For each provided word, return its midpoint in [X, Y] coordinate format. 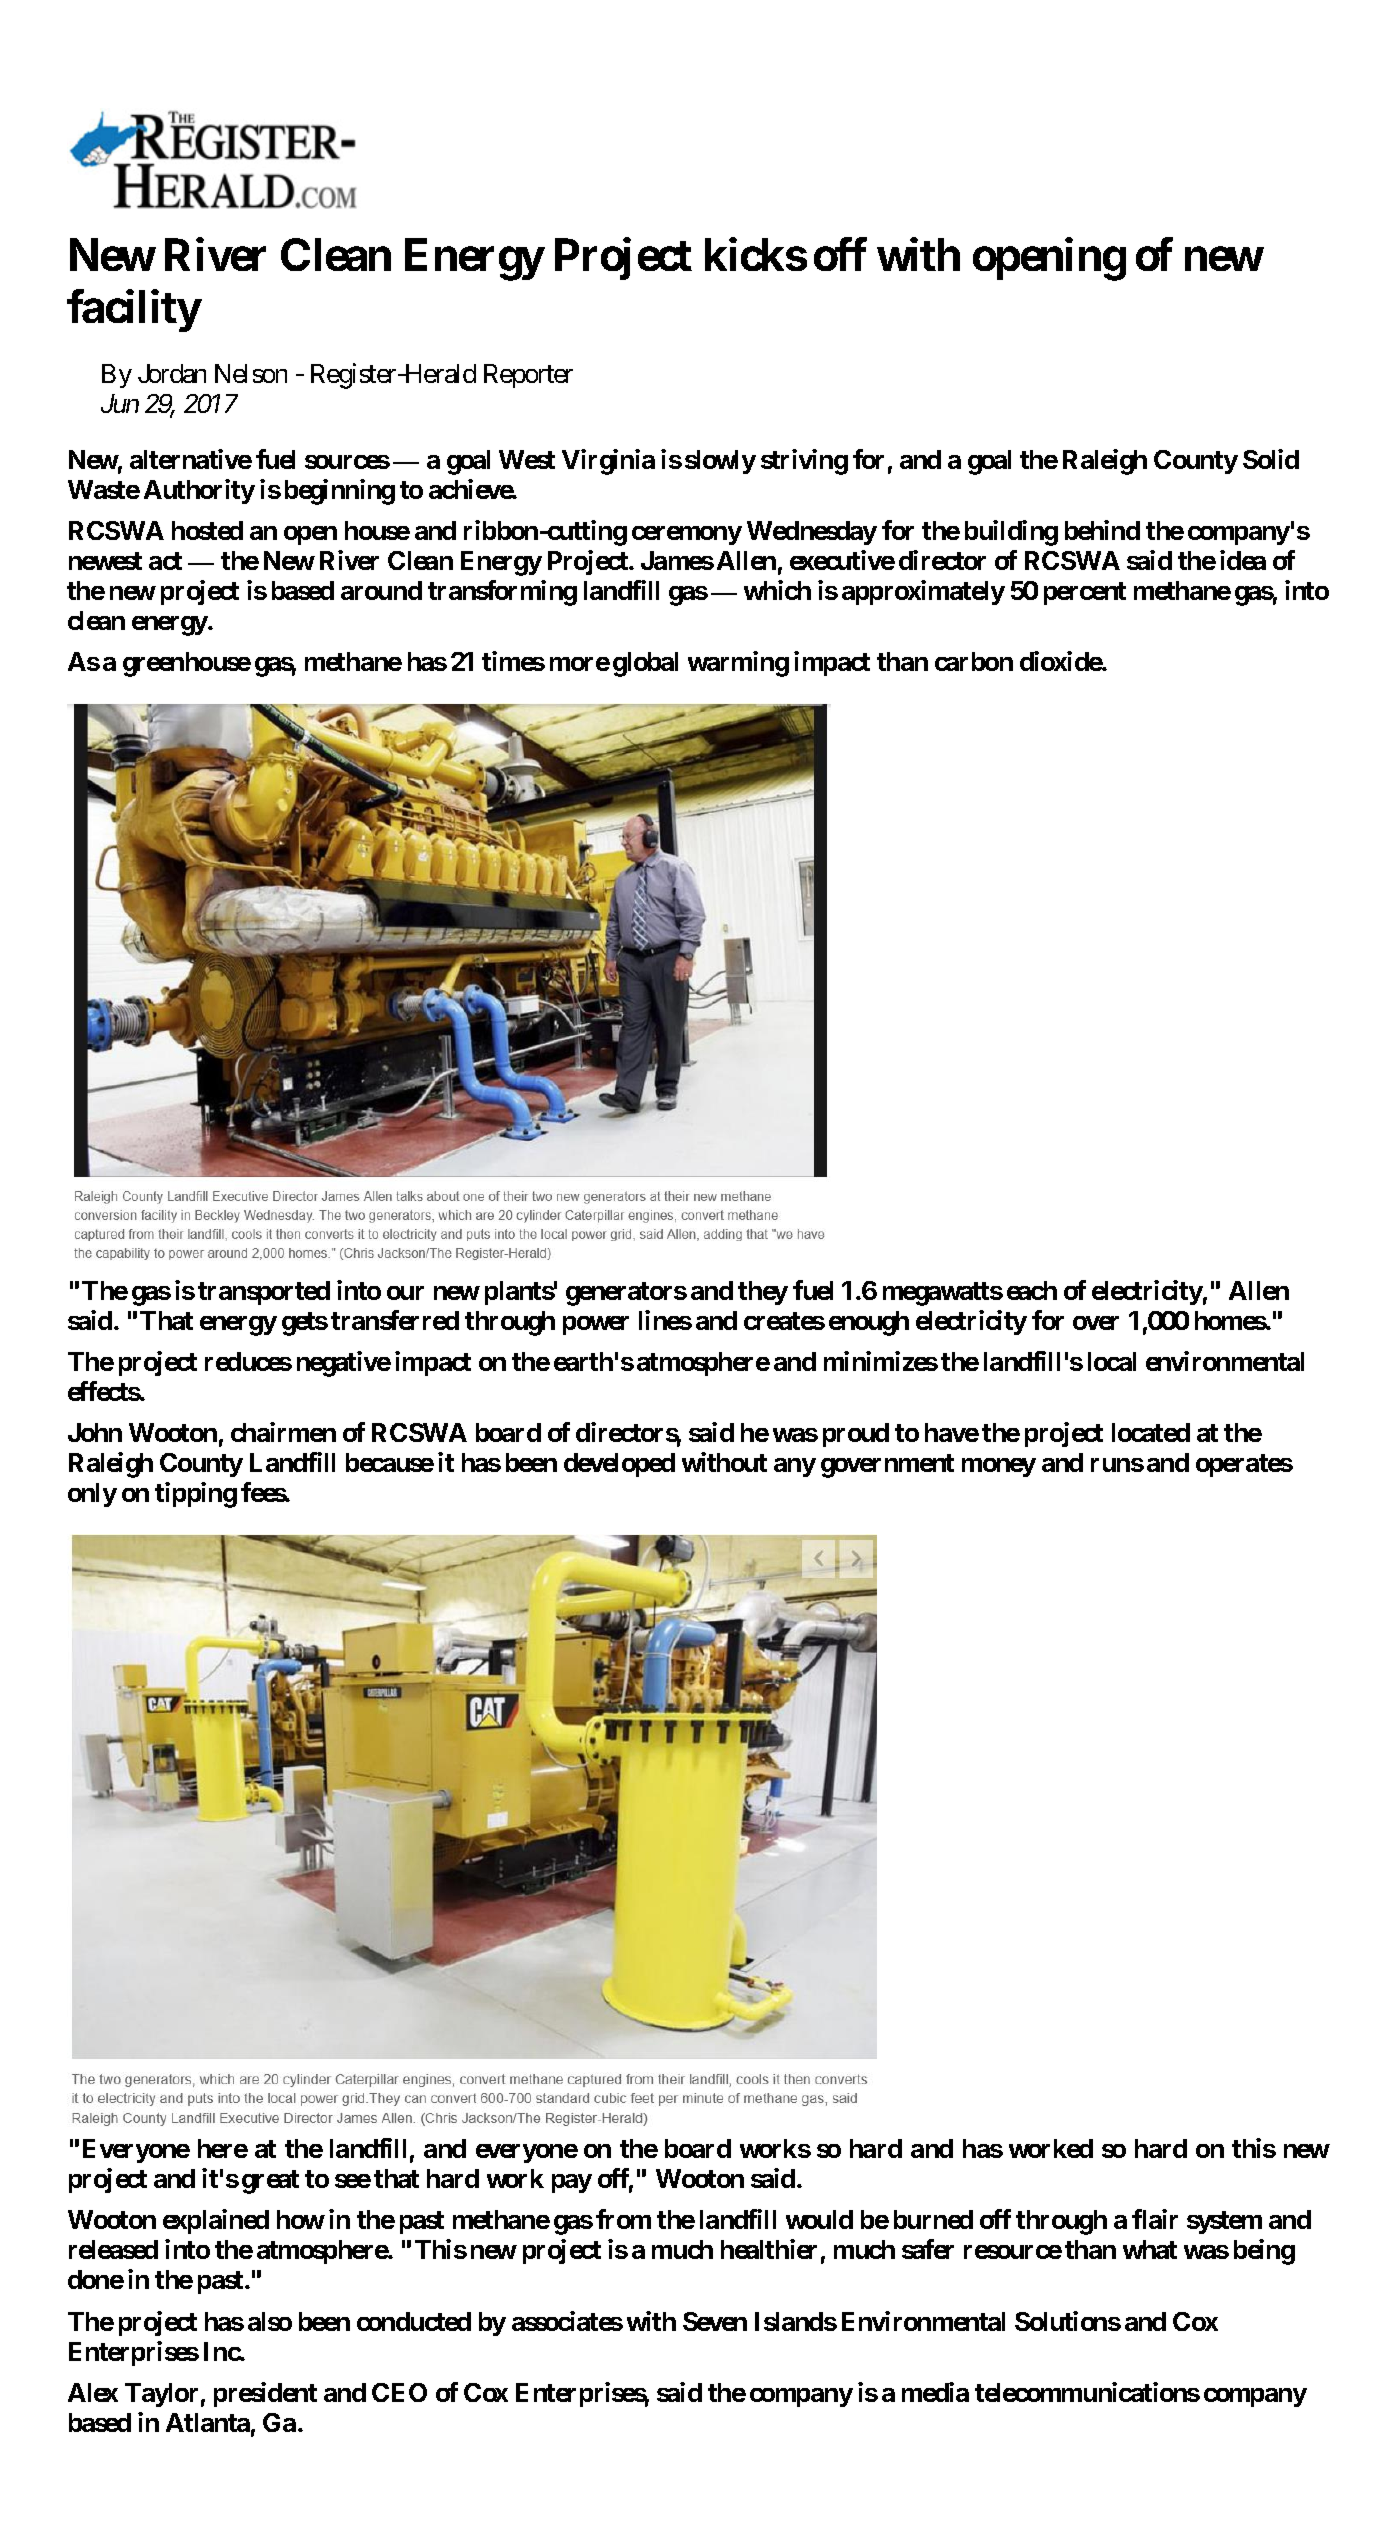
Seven [715, 2321]
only [92, 1495]
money [999, 1467]
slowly [720, 462]
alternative [191, 459]
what [1150, 2249]
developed [619, 1465]
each [1032, 1290]
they [763, 1293]
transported [264, 1293]
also [270, 2321]
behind [1102, 530]
